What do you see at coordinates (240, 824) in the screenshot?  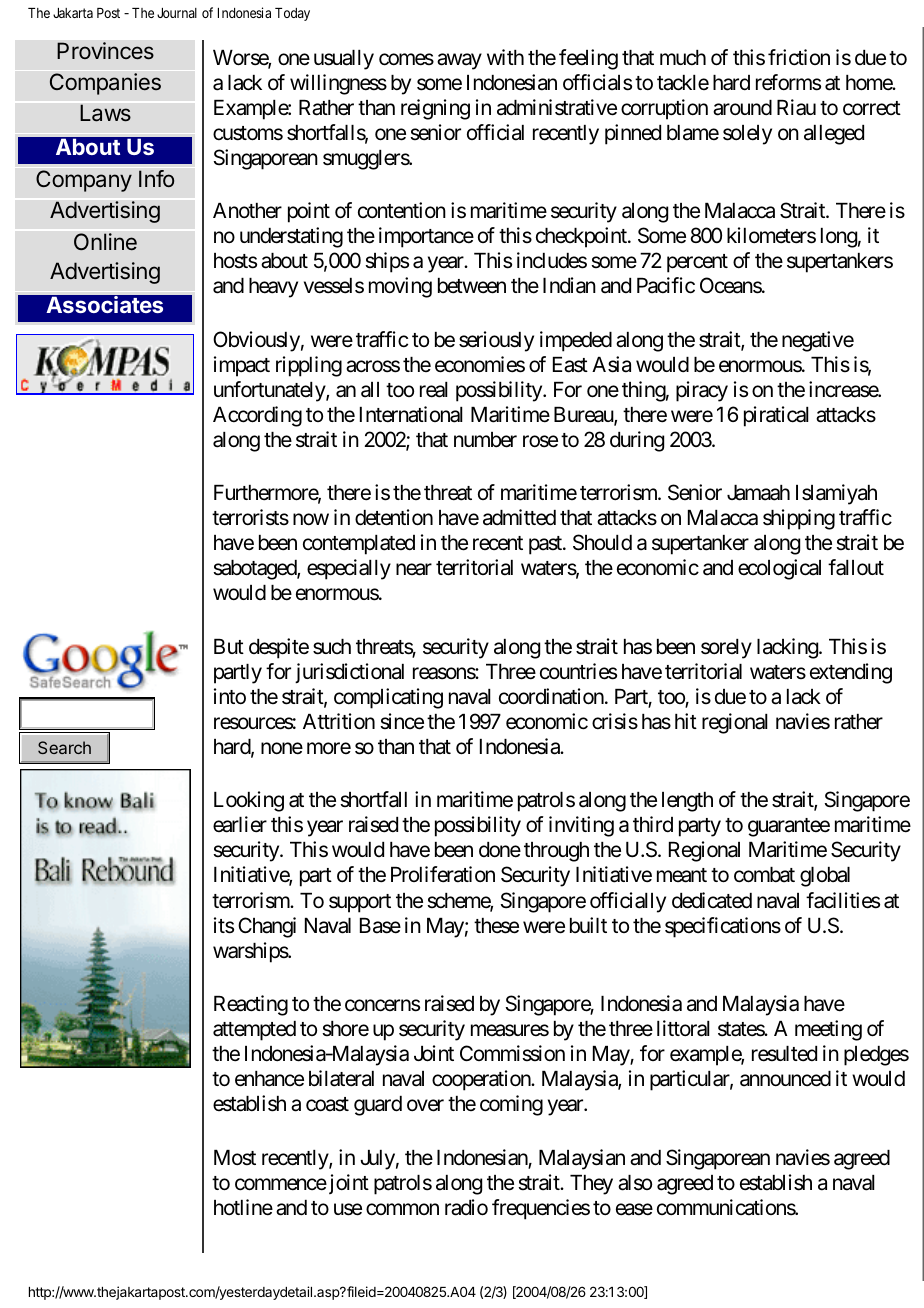 I see `earlier` at bounding box center [240, 824].
